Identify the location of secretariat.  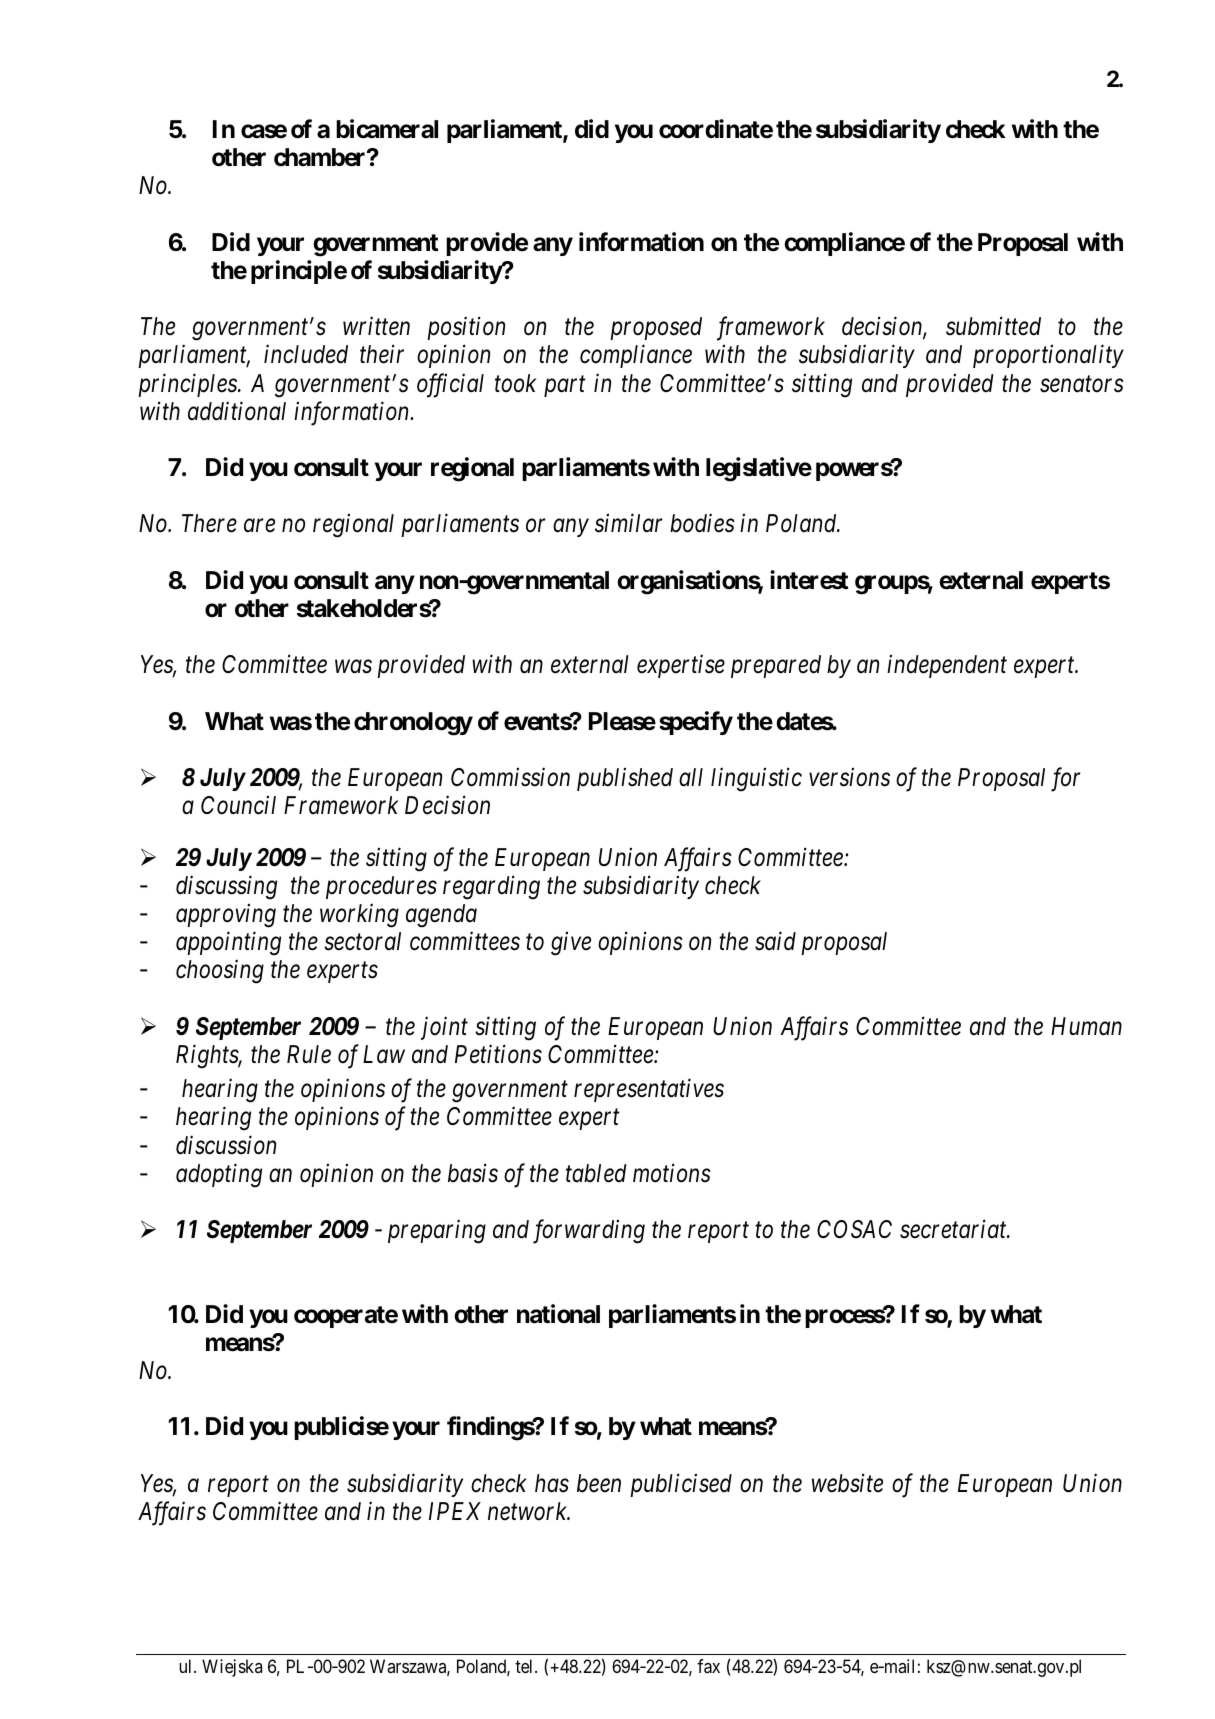
(954, 1229).
